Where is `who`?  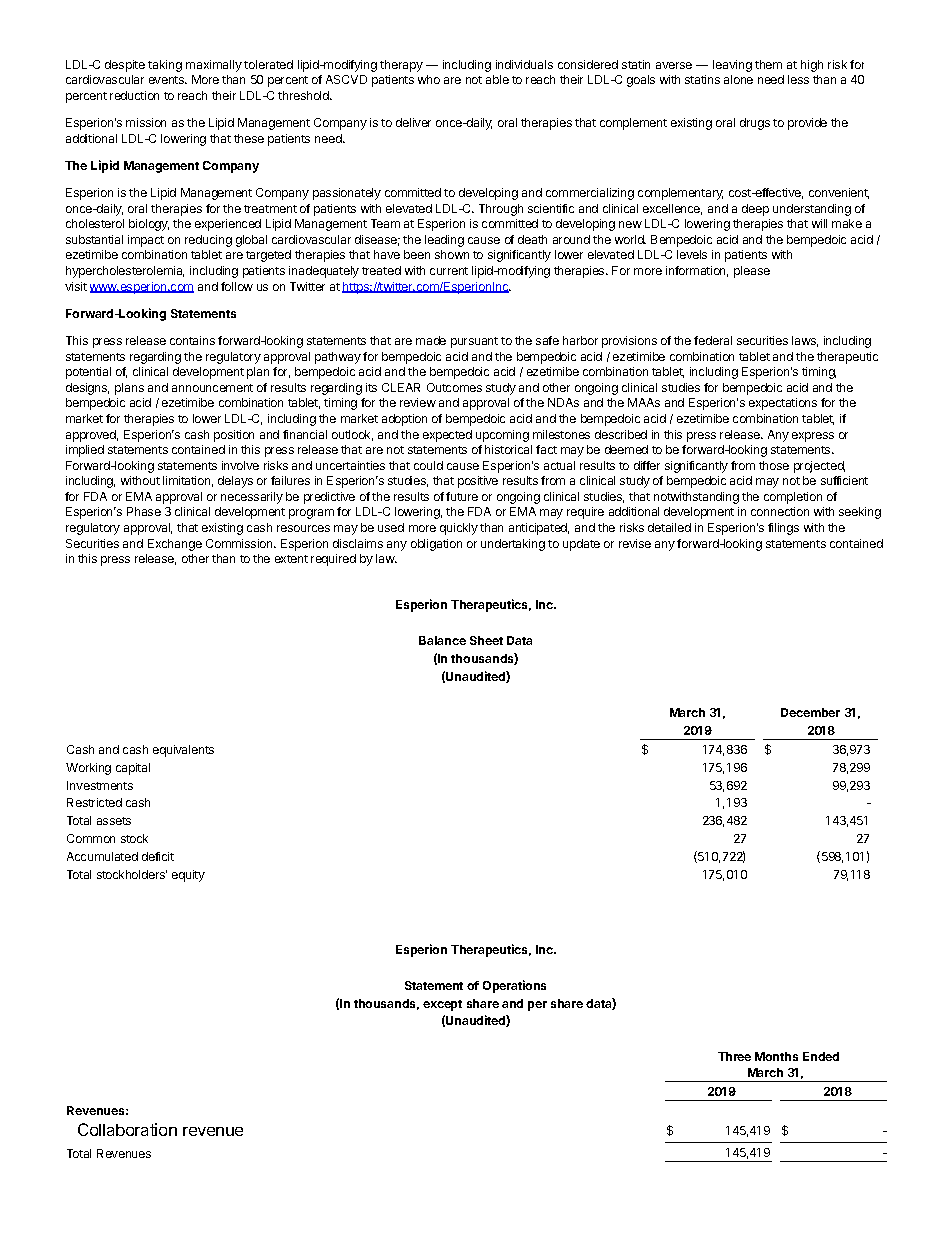
who is located at coordinates (429, 79).
